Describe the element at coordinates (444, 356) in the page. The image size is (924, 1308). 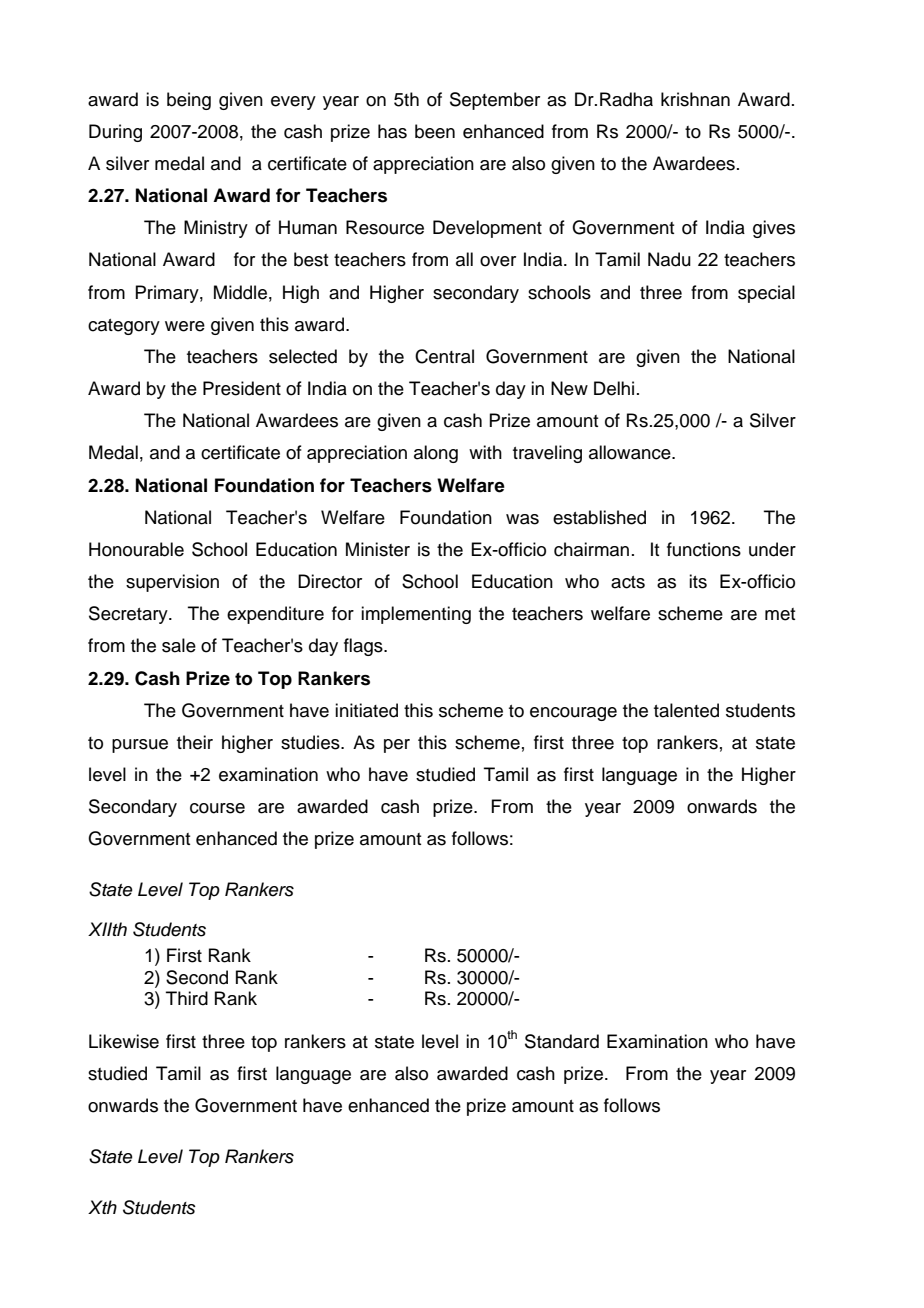
I see `Central` at that location.
